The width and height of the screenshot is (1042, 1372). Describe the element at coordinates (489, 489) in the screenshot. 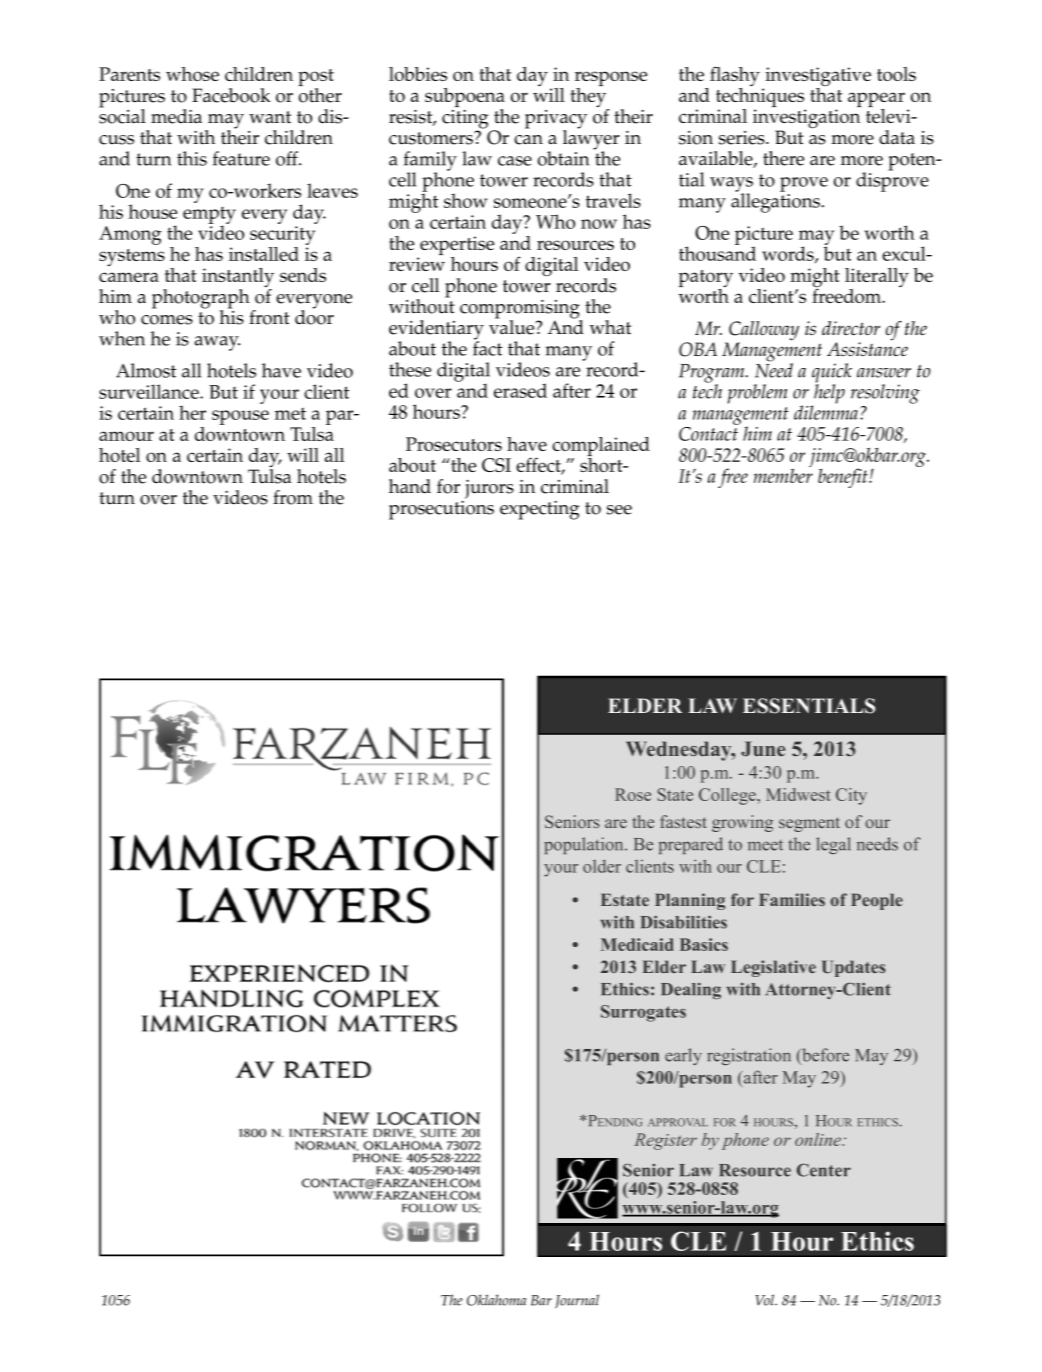

I see `jurors` at that location.
